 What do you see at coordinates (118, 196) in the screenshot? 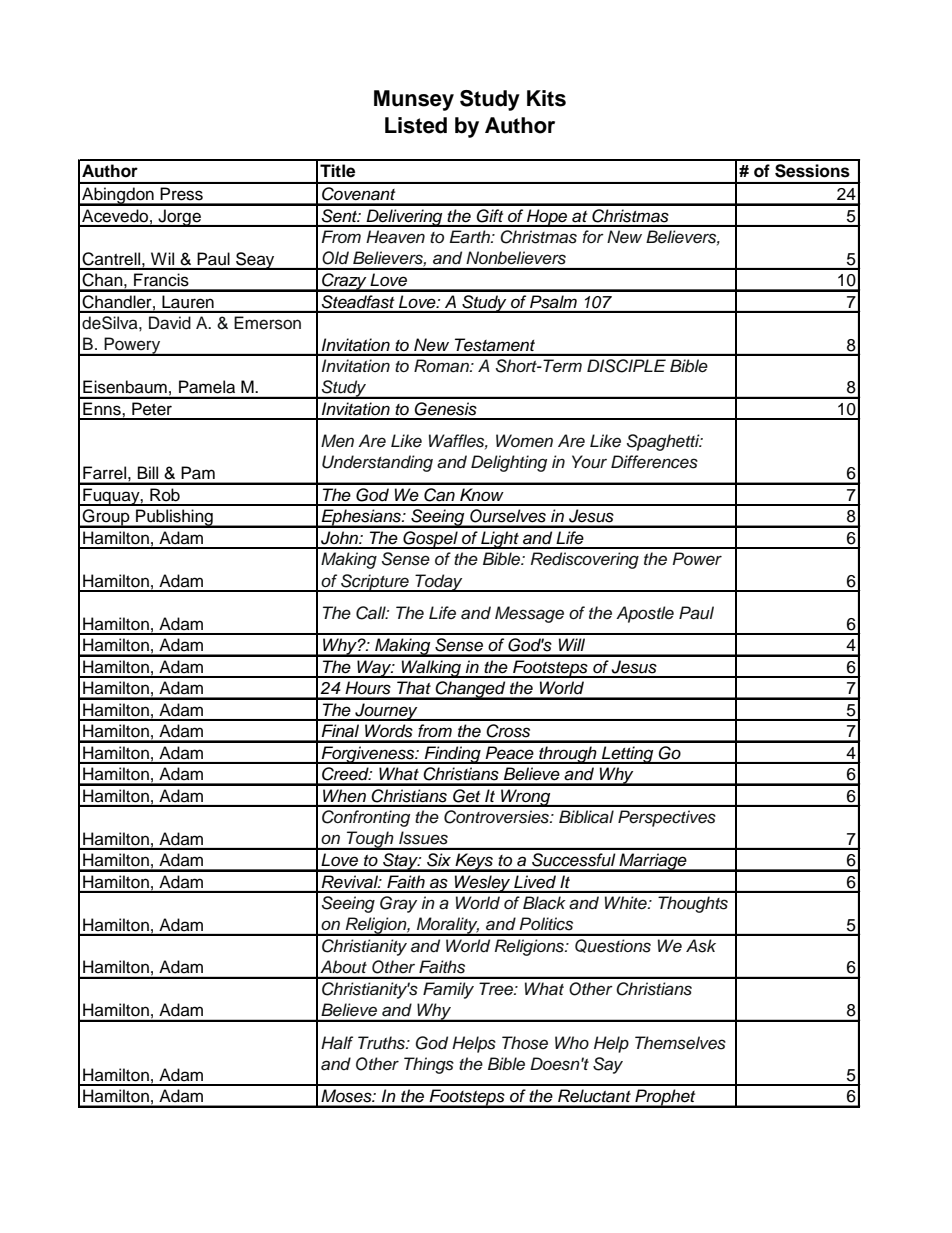
I see `Abingdon` at bounding box center [118, 196].
